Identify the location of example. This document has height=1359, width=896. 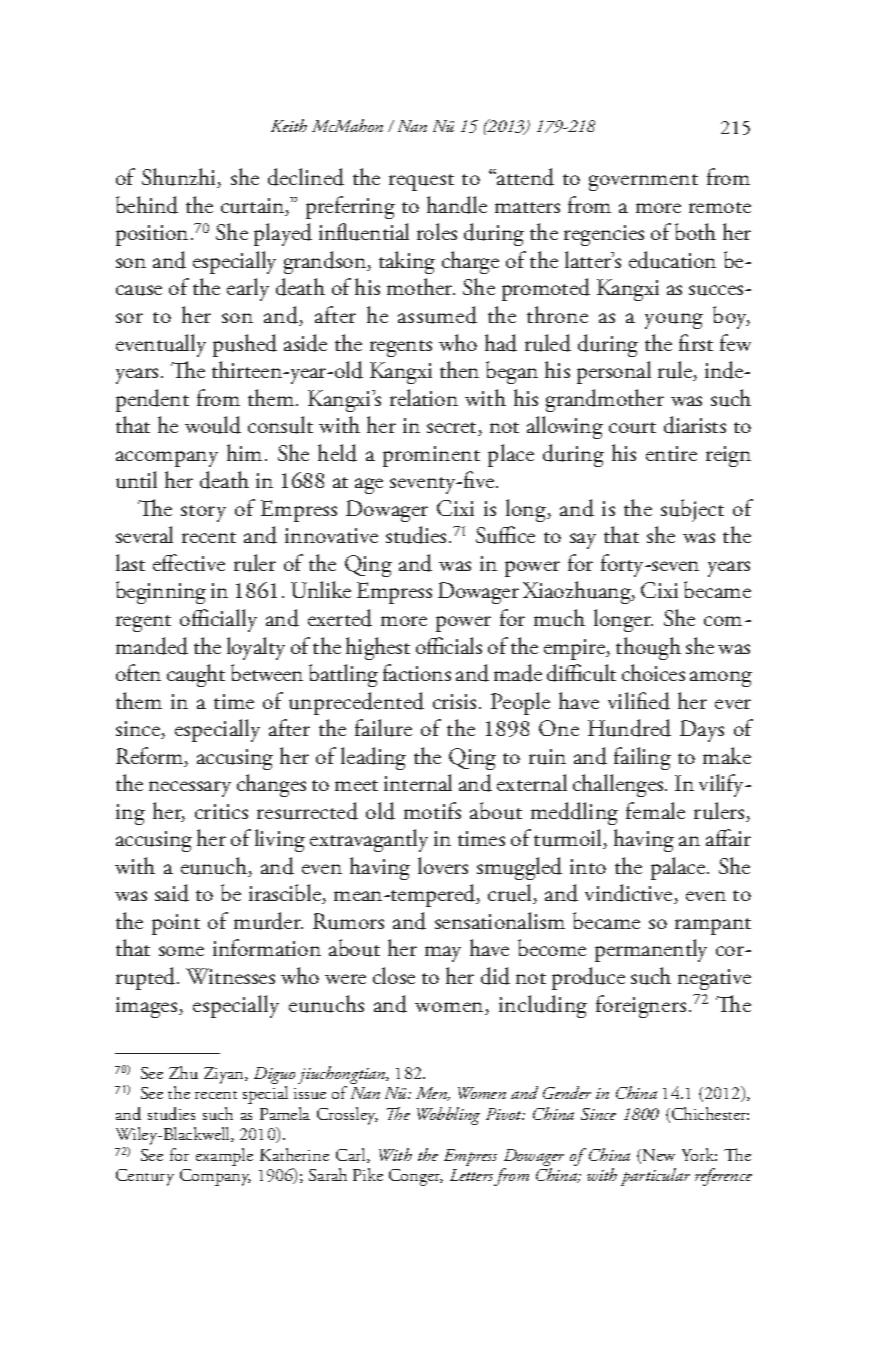
(224, 1157).
